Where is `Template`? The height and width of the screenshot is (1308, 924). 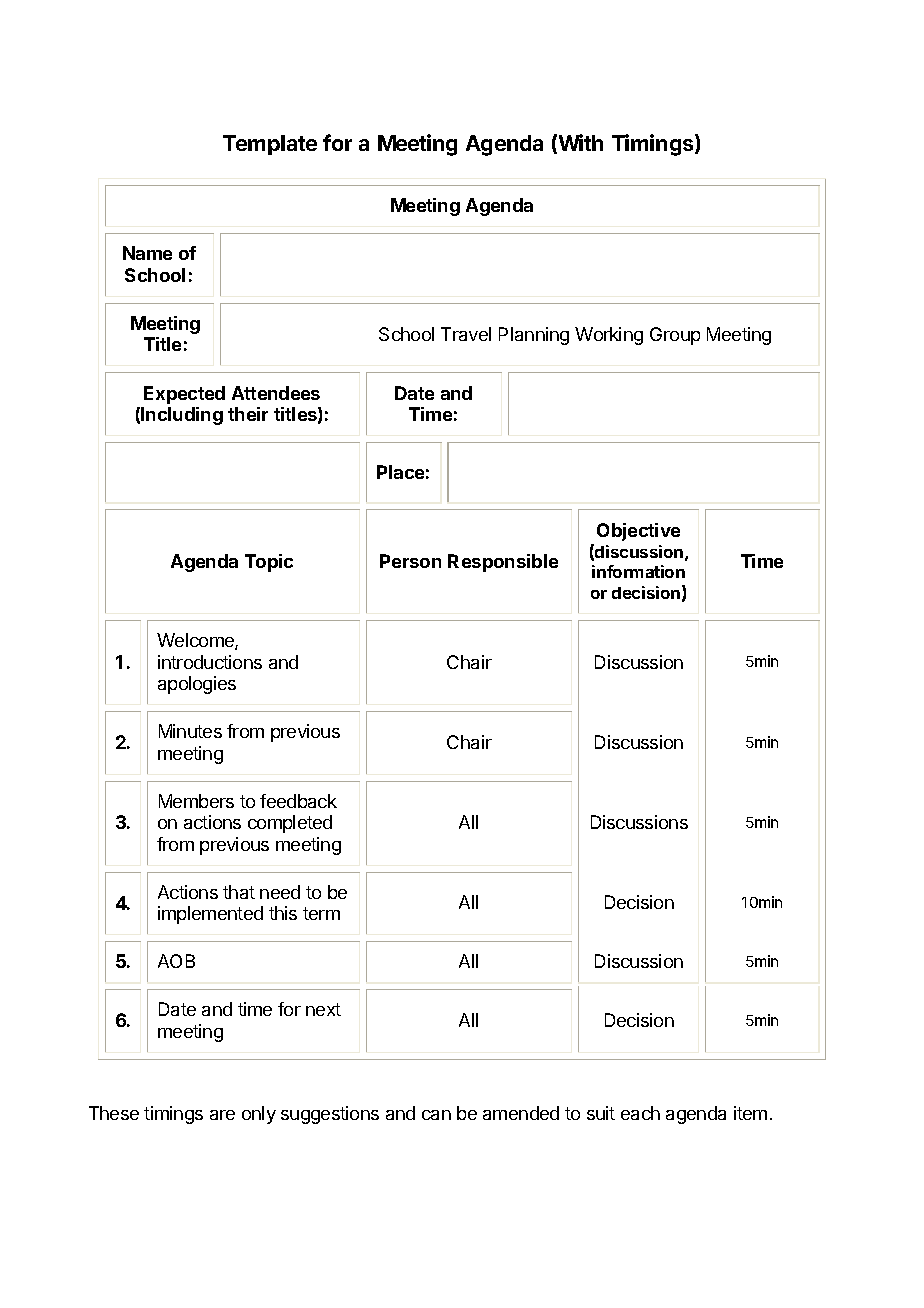 Template is located at coordinates (270, 145).
